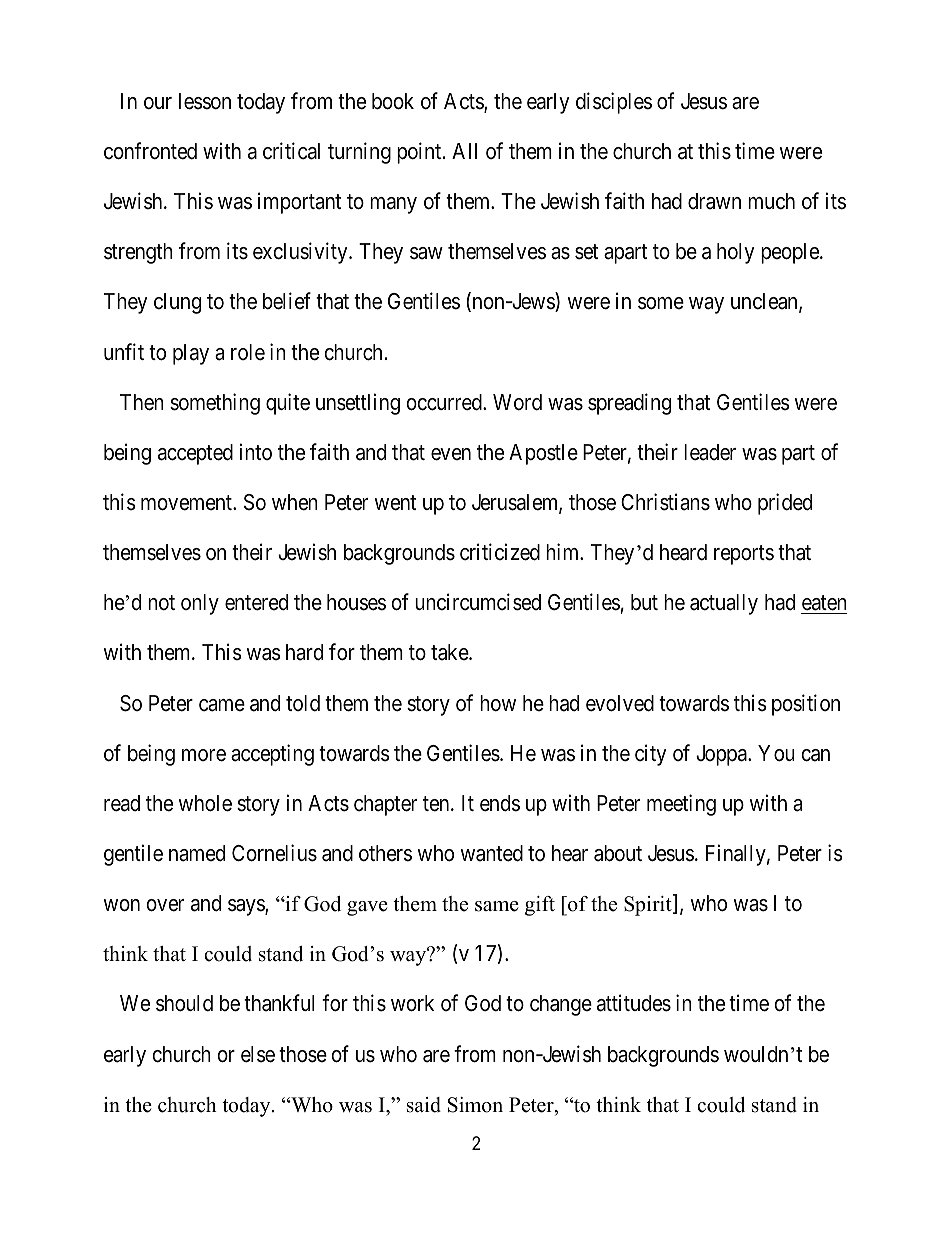 The height and width of the screenshot is (1233, 952). Describe the element at coordinates (205, 101) in the screenshot. I see `lesson` at that location.
